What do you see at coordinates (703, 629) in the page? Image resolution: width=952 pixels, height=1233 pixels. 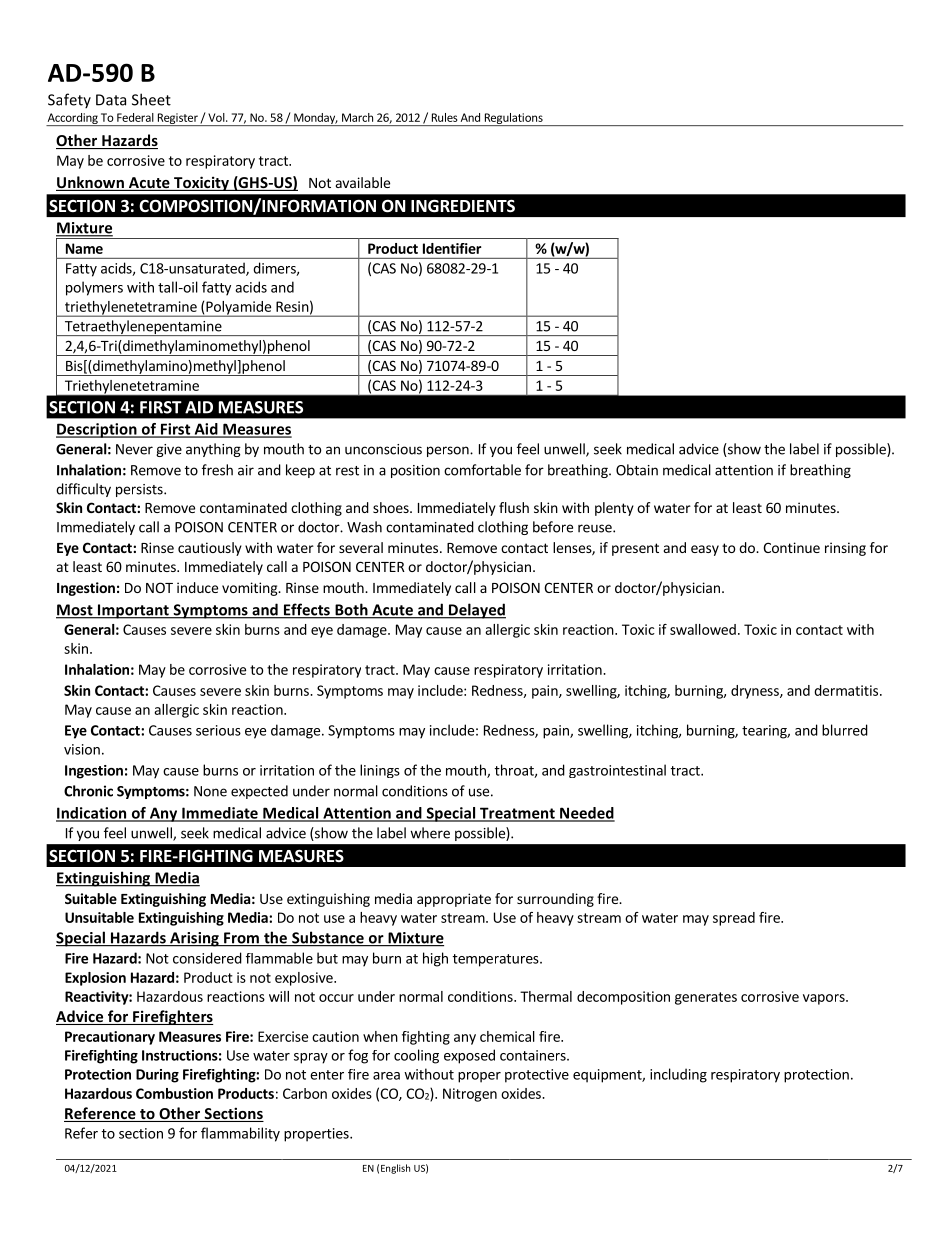 I see `swallowed` at bounding box center [703, 629].
